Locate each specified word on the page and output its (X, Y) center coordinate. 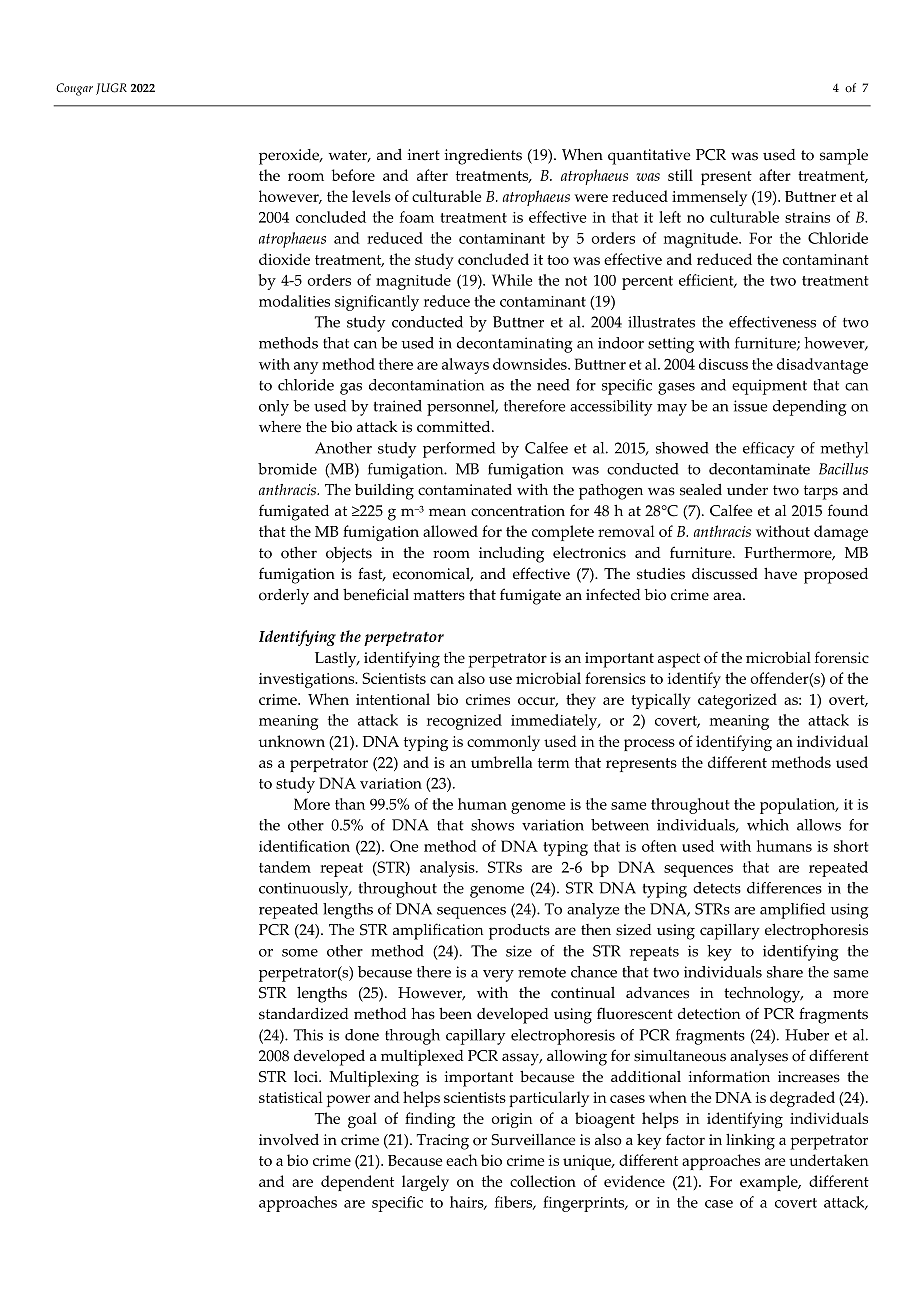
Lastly (337, 660)
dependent (357, 1183)
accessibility (611, 408)
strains (807, 217)
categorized (737, 701)
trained (397, 406)
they (581, 701)
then (596, 930)
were (591, 198)
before (353, 175)
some (300, 953)
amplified (792, 911)
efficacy (769, 450)
